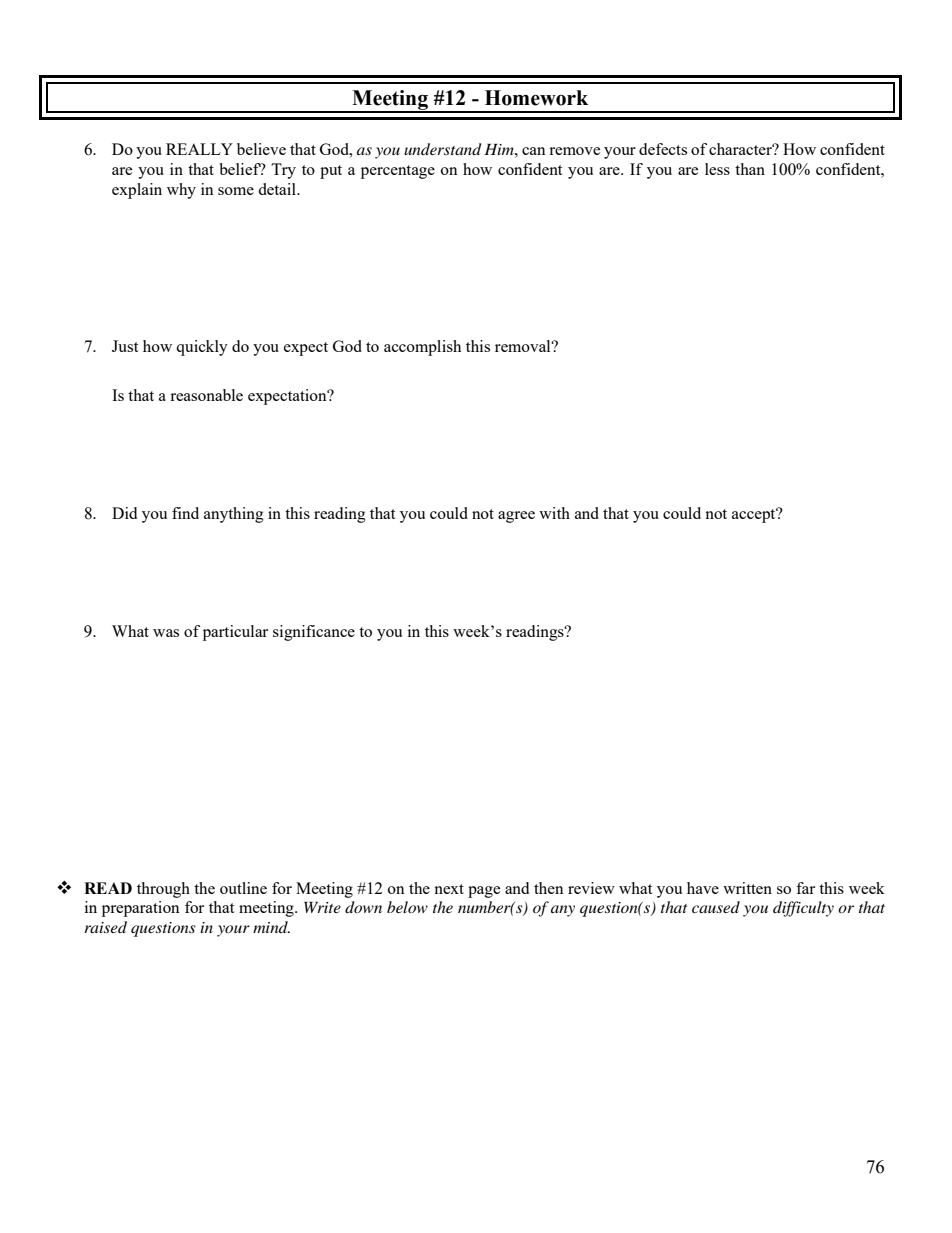 This page has height=1233, width=952. What do you see at coordinates (449, 889) in the page?
I see `next` at bounding box center [449, 889].
